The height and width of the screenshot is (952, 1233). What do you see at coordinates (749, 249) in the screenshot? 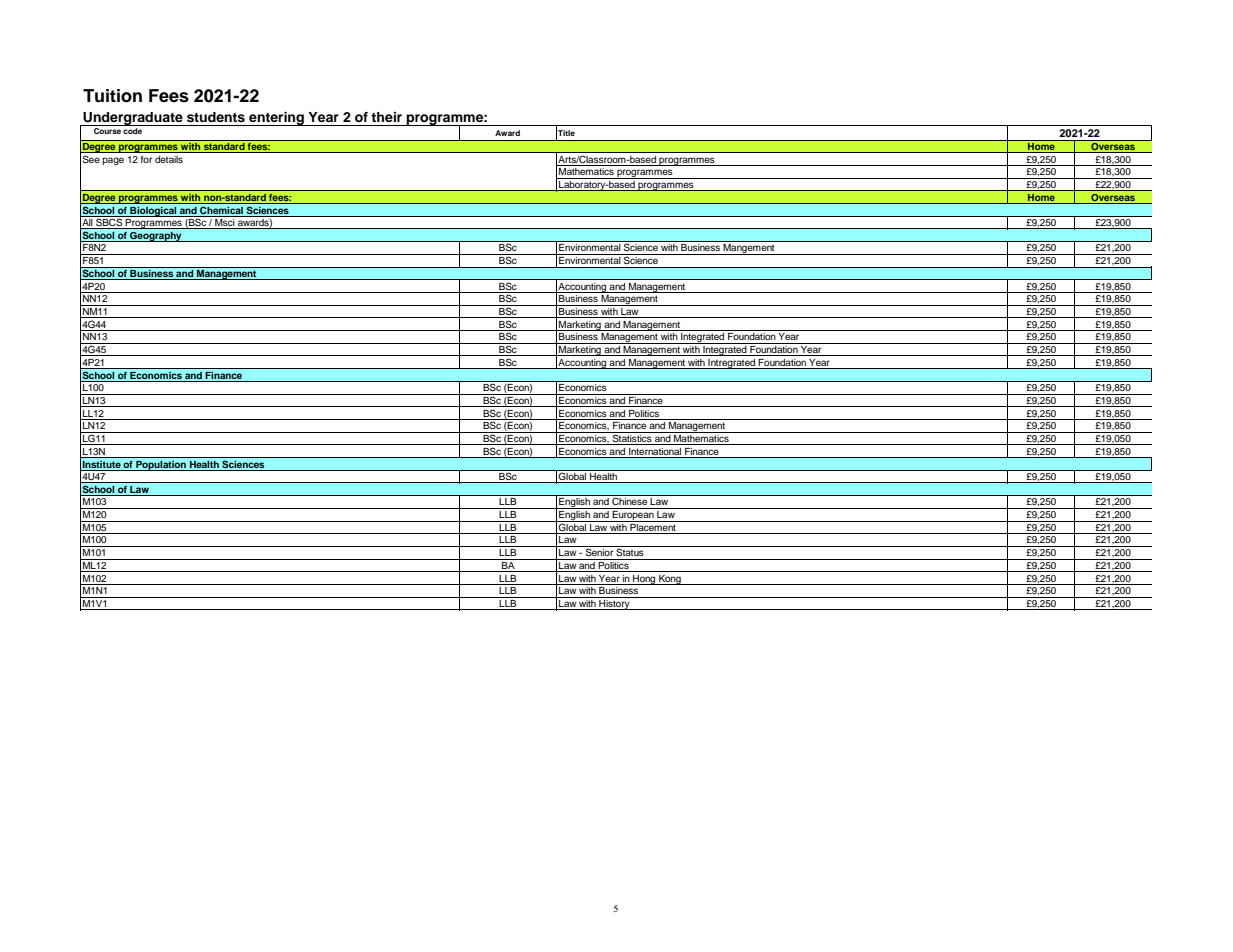
I see `Mangement` at bounding box center [749, 249].
